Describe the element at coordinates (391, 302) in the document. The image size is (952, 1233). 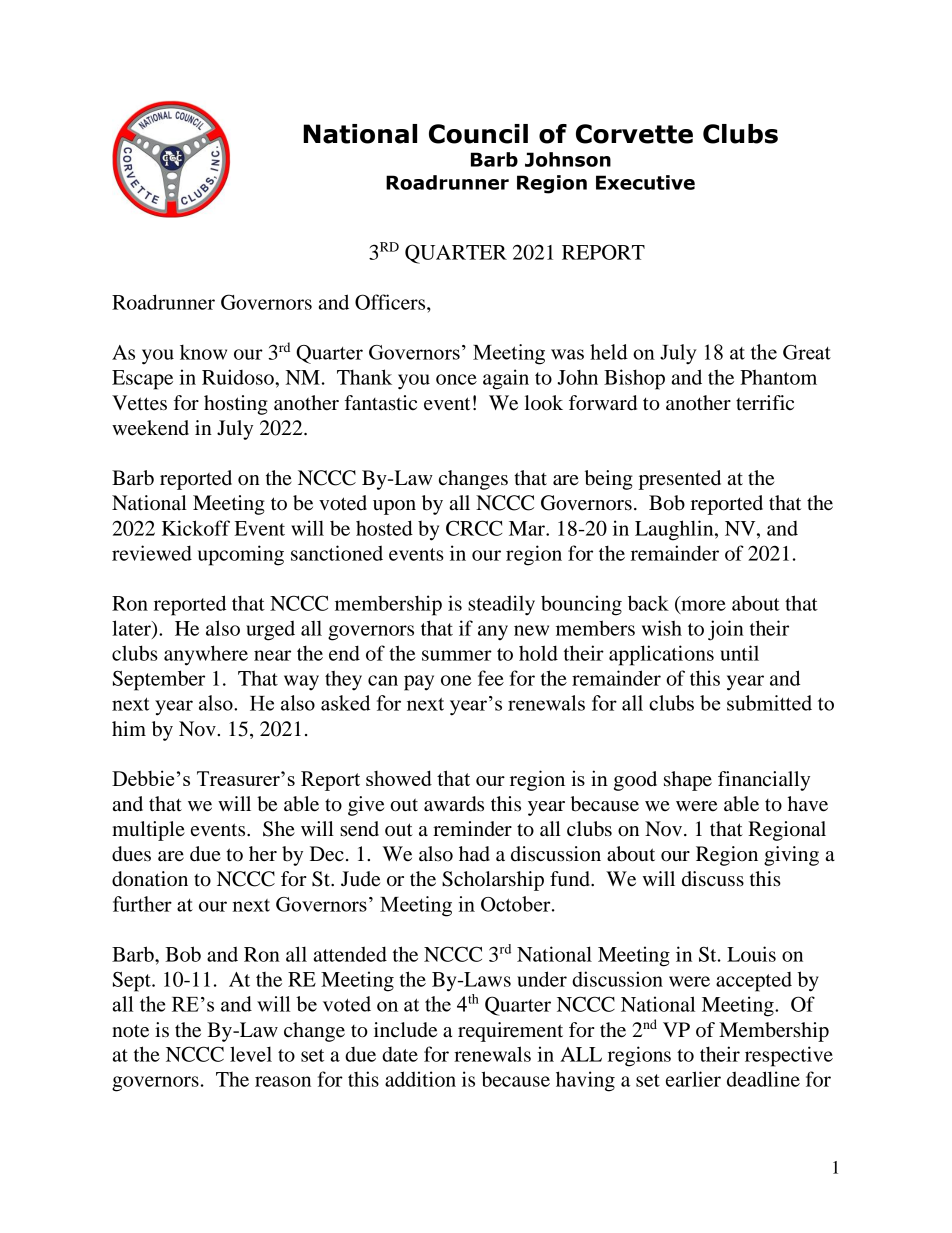
I see `Officers` at that location.
